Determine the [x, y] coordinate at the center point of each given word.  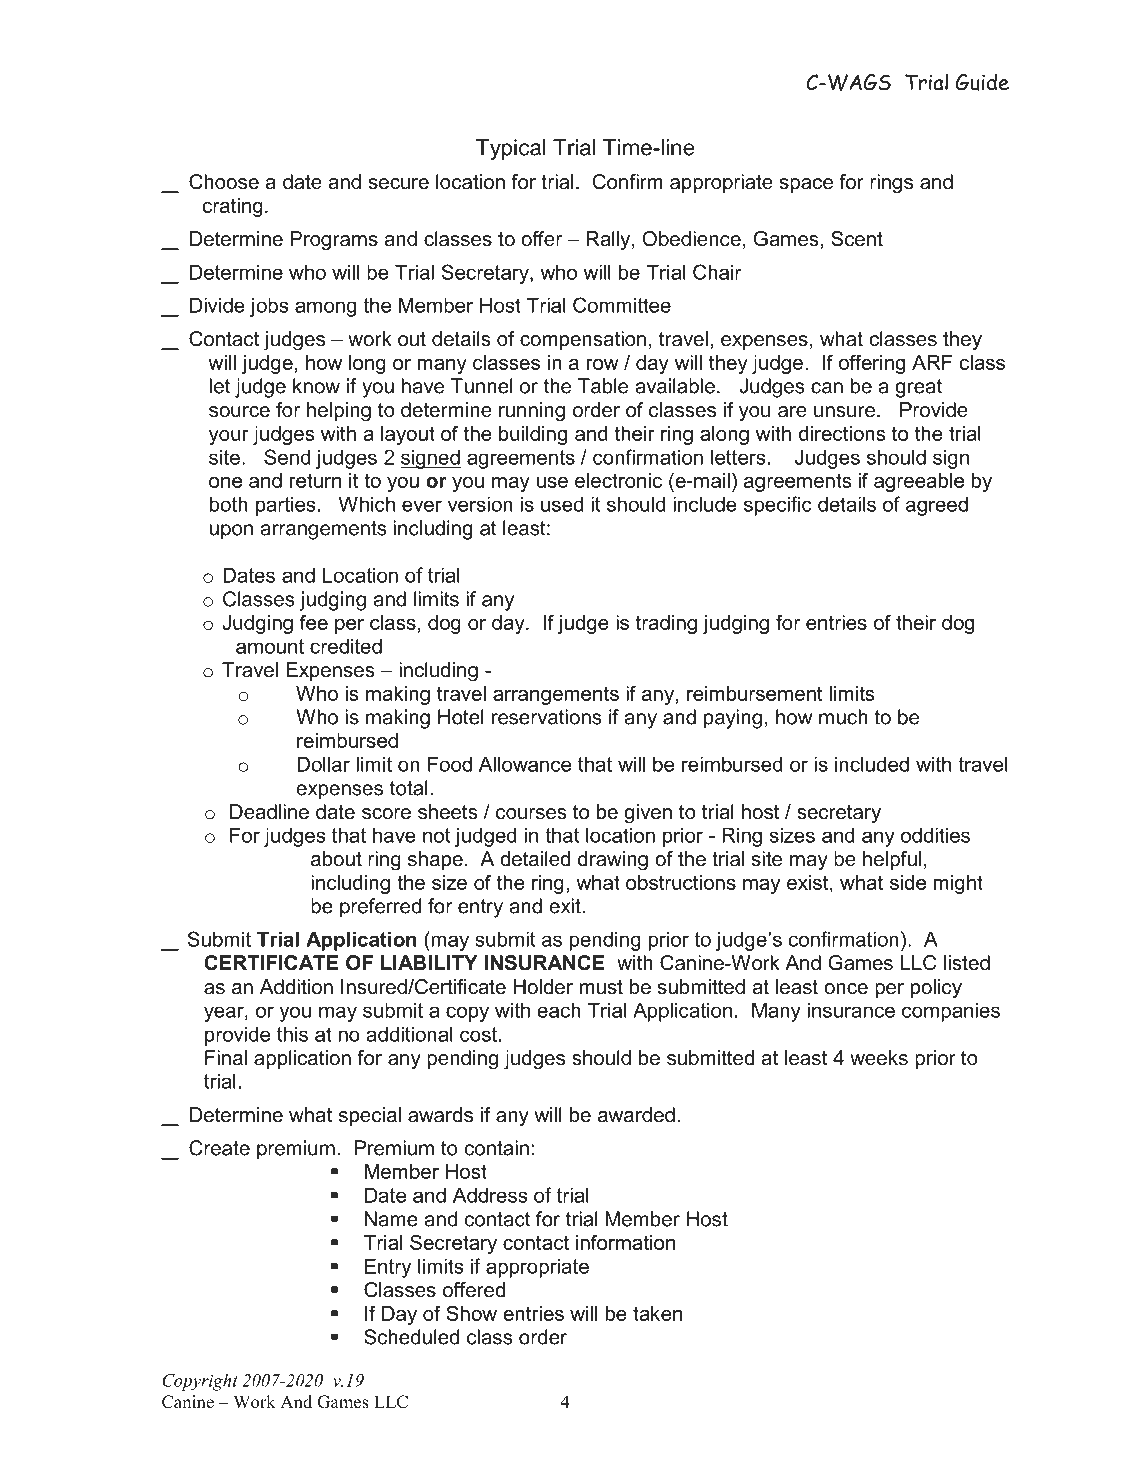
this [292, 1034]
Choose [224, 182]
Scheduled [411, 1337]
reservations [546, 717]
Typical [510, 149]
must [601, 987]
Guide [982, 82]
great [918, 388]
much [843, 717]
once [846, 989]
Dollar [323, 764]
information [625, 1242]
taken [657, 1313]
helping [339, 412]
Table [603, 386]
